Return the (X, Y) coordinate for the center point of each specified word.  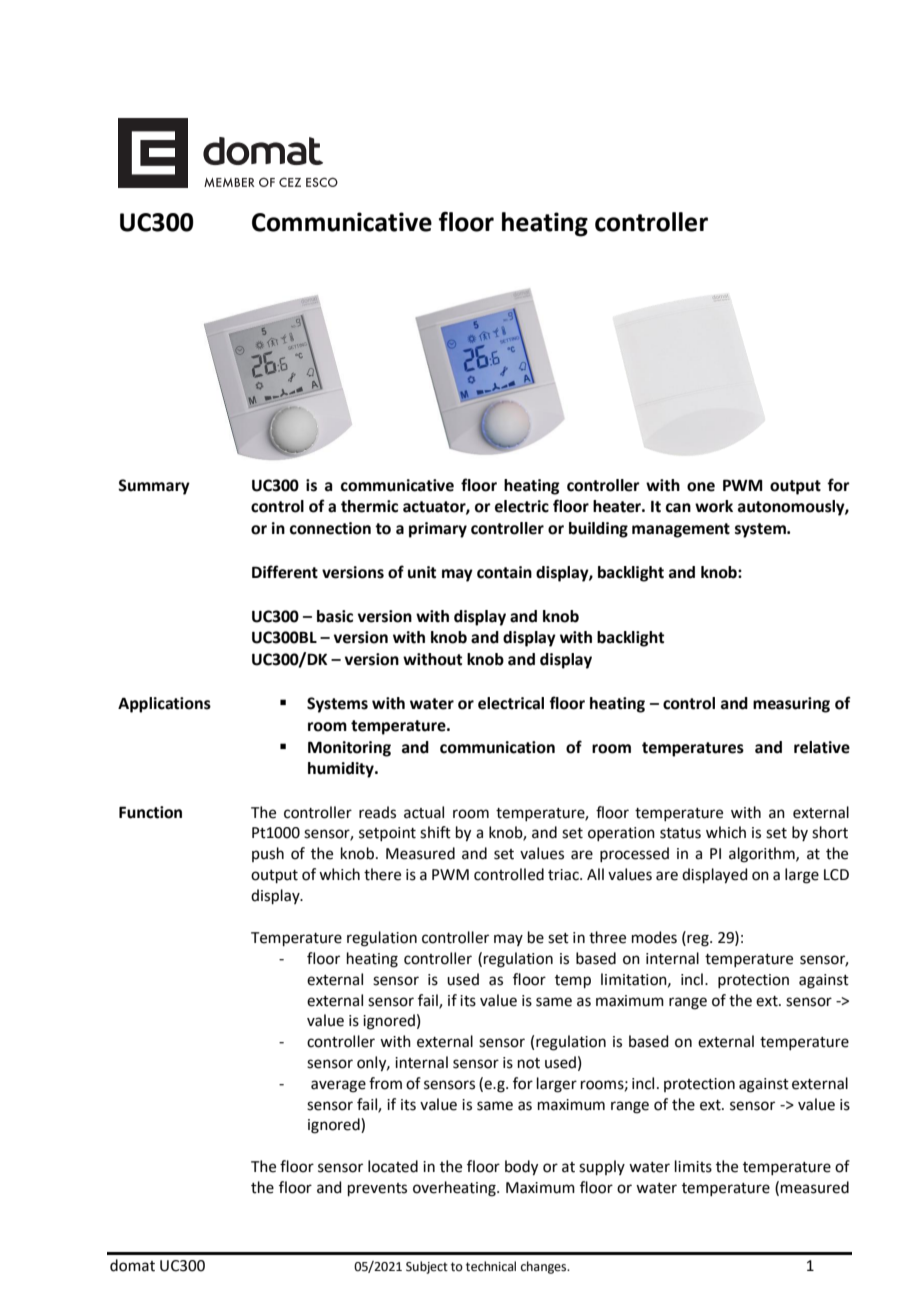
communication (497, 747)
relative (822, 747)
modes (654, 937)
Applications (164, 705)
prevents (377, 1189)
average (338, 1086)
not (529, 1063)
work (714, 506)
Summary (154, 487)
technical (491, 1266)
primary (438, 530)
